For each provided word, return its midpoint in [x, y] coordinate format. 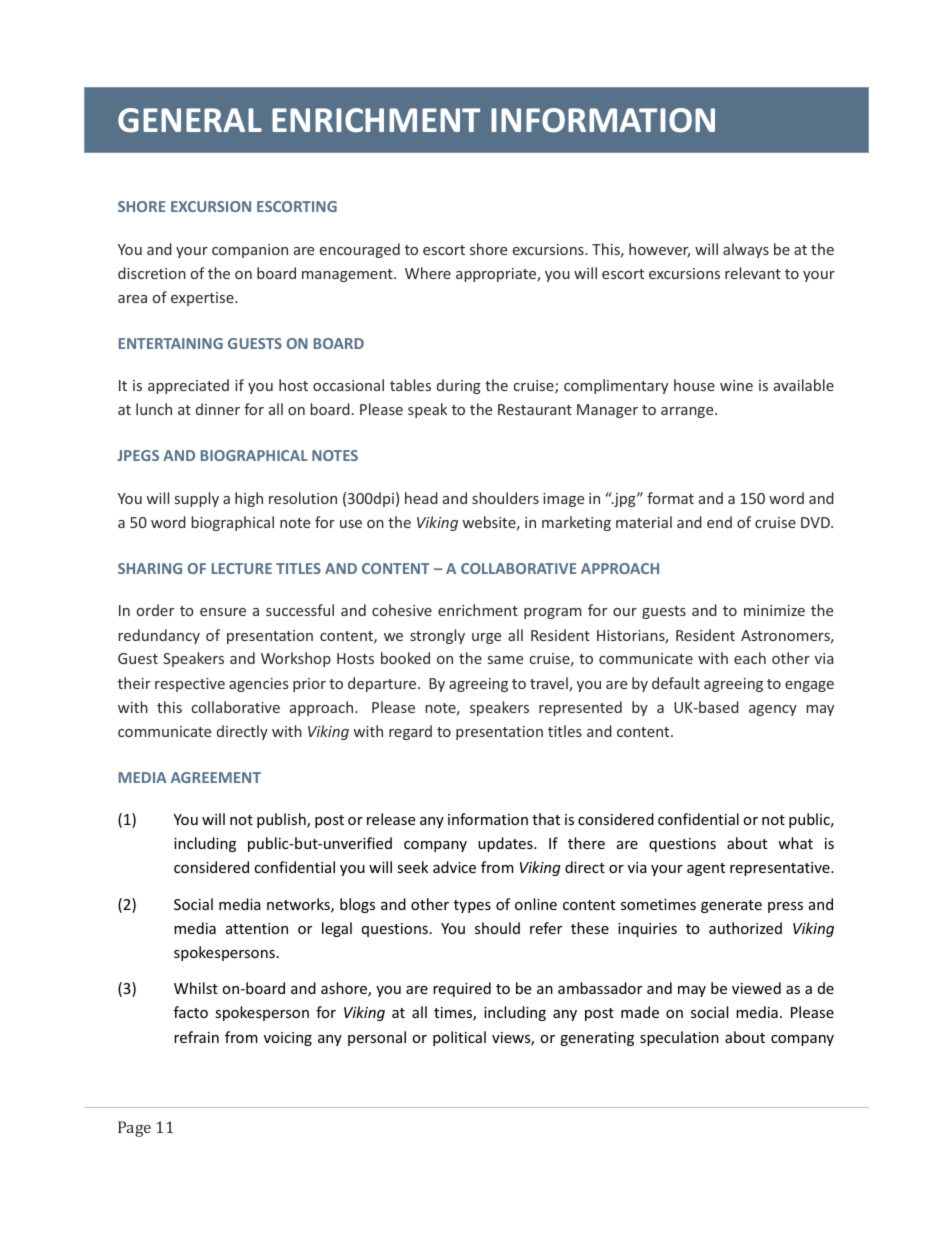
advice [454, 867]
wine [736, 385]
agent [706, 869]
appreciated [188, 386]
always [746, 250]
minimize [774, 610]
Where [428, 273]
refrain [196, 1037]
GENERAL [190, 120]
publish [282, 820]
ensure [223, 612]
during [459, 386]
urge [486, 638]
